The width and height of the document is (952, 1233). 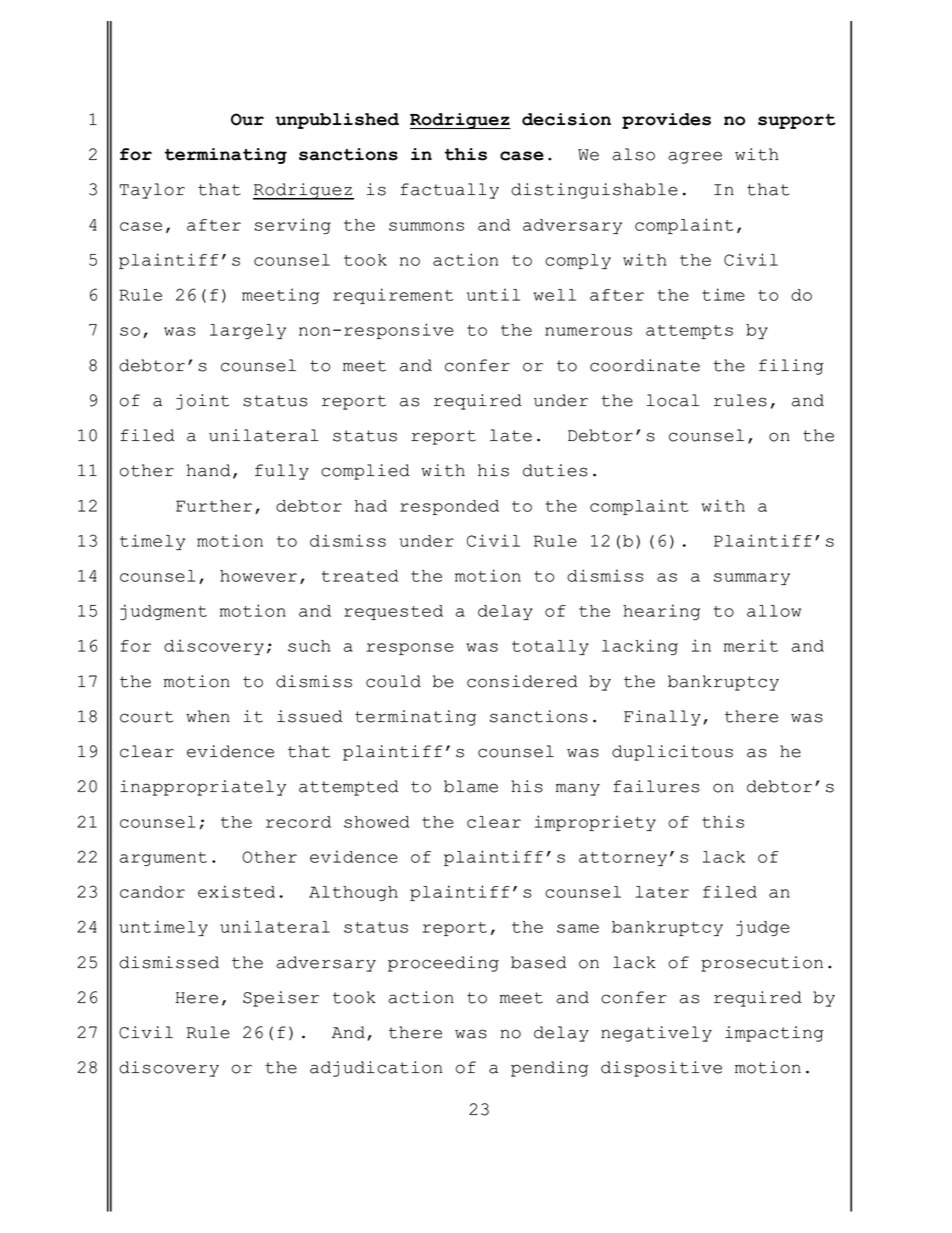 I want to click on factually, so click(x=449, y=191).
